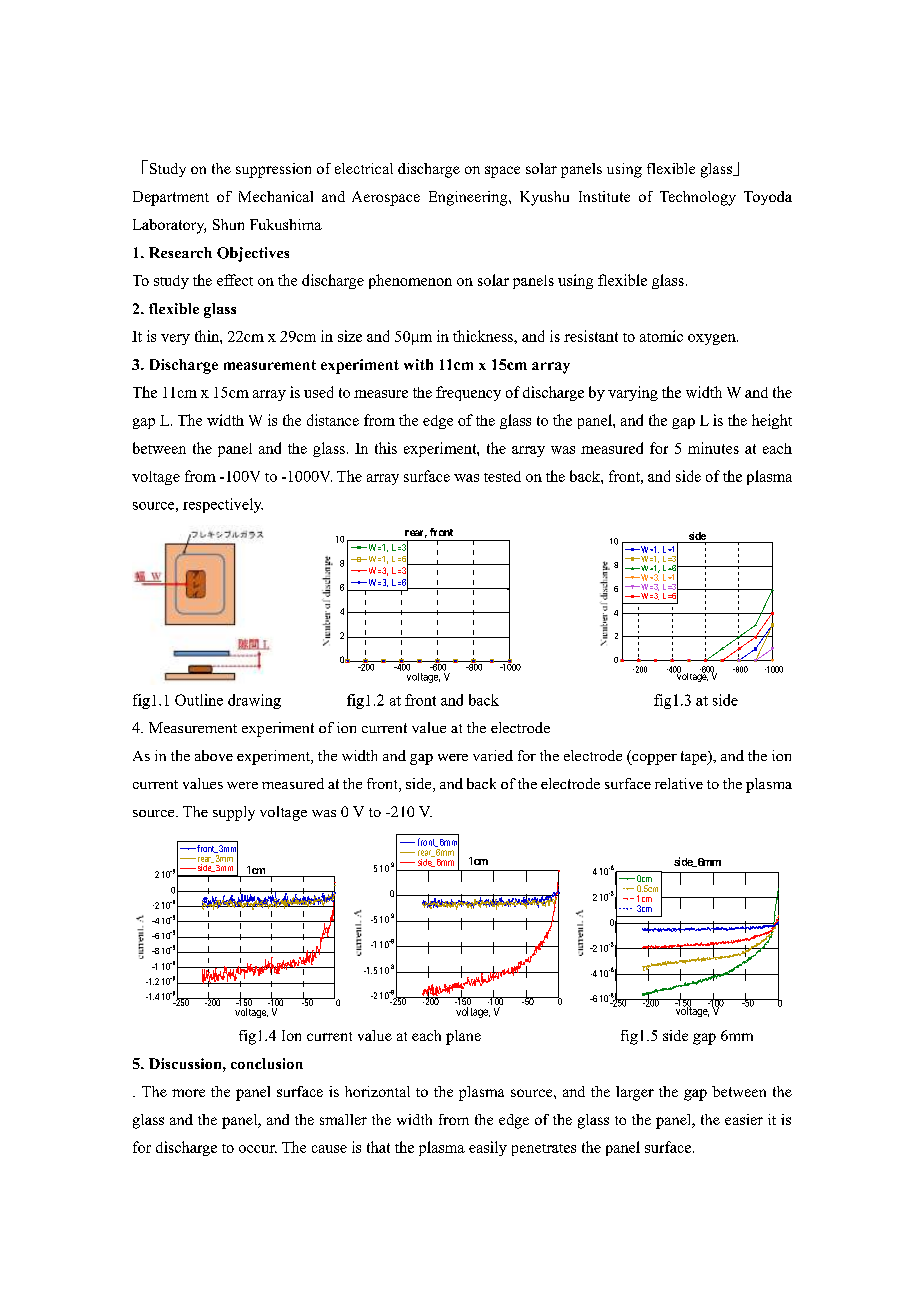 The image size is (924, 1308). Describe the element at coordinates (469, 198) in the document. I see `Engineering` at that location.
